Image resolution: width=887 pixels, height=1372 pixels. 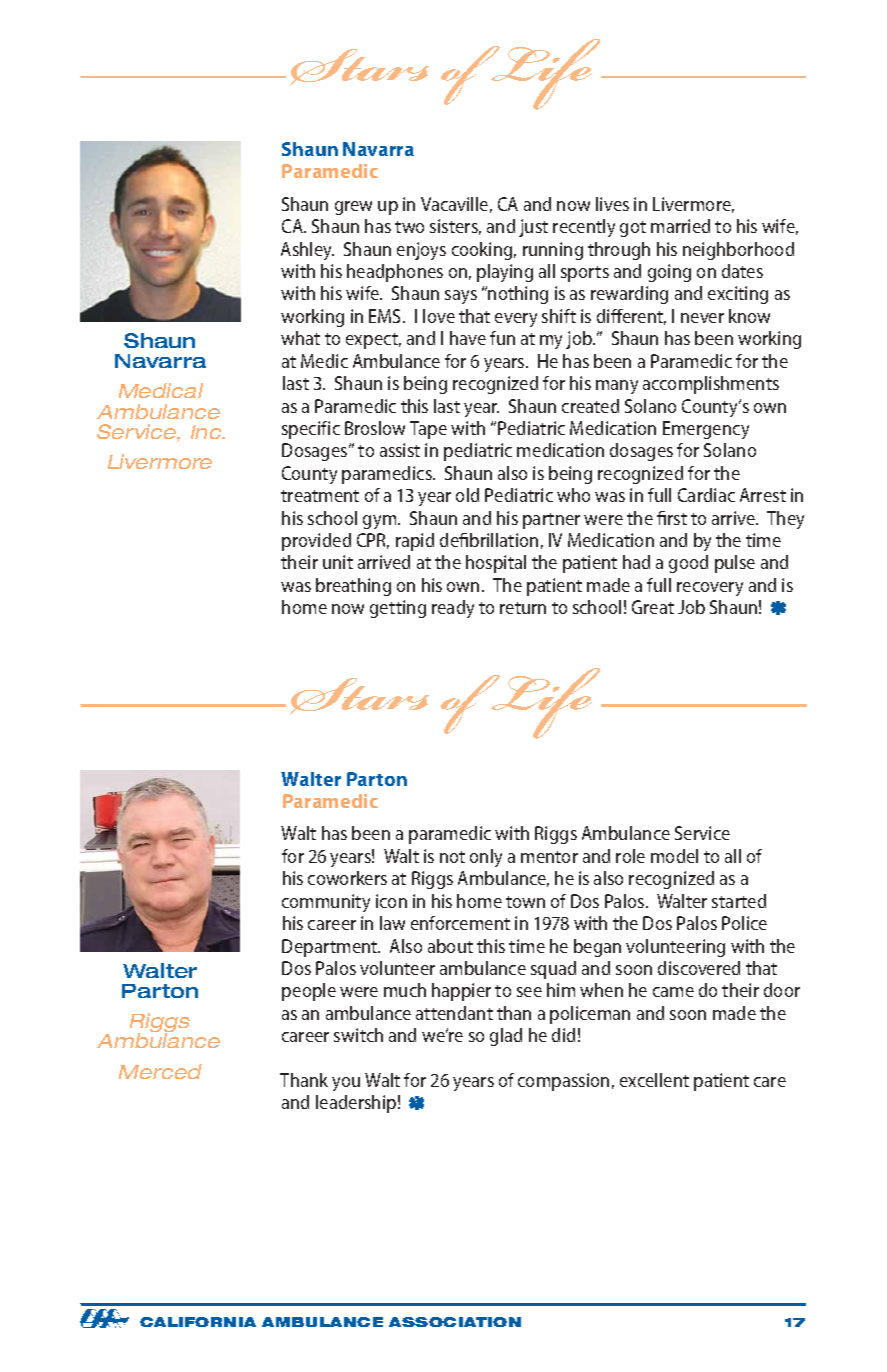 I want to click on came, so click(x=673, y=992).
